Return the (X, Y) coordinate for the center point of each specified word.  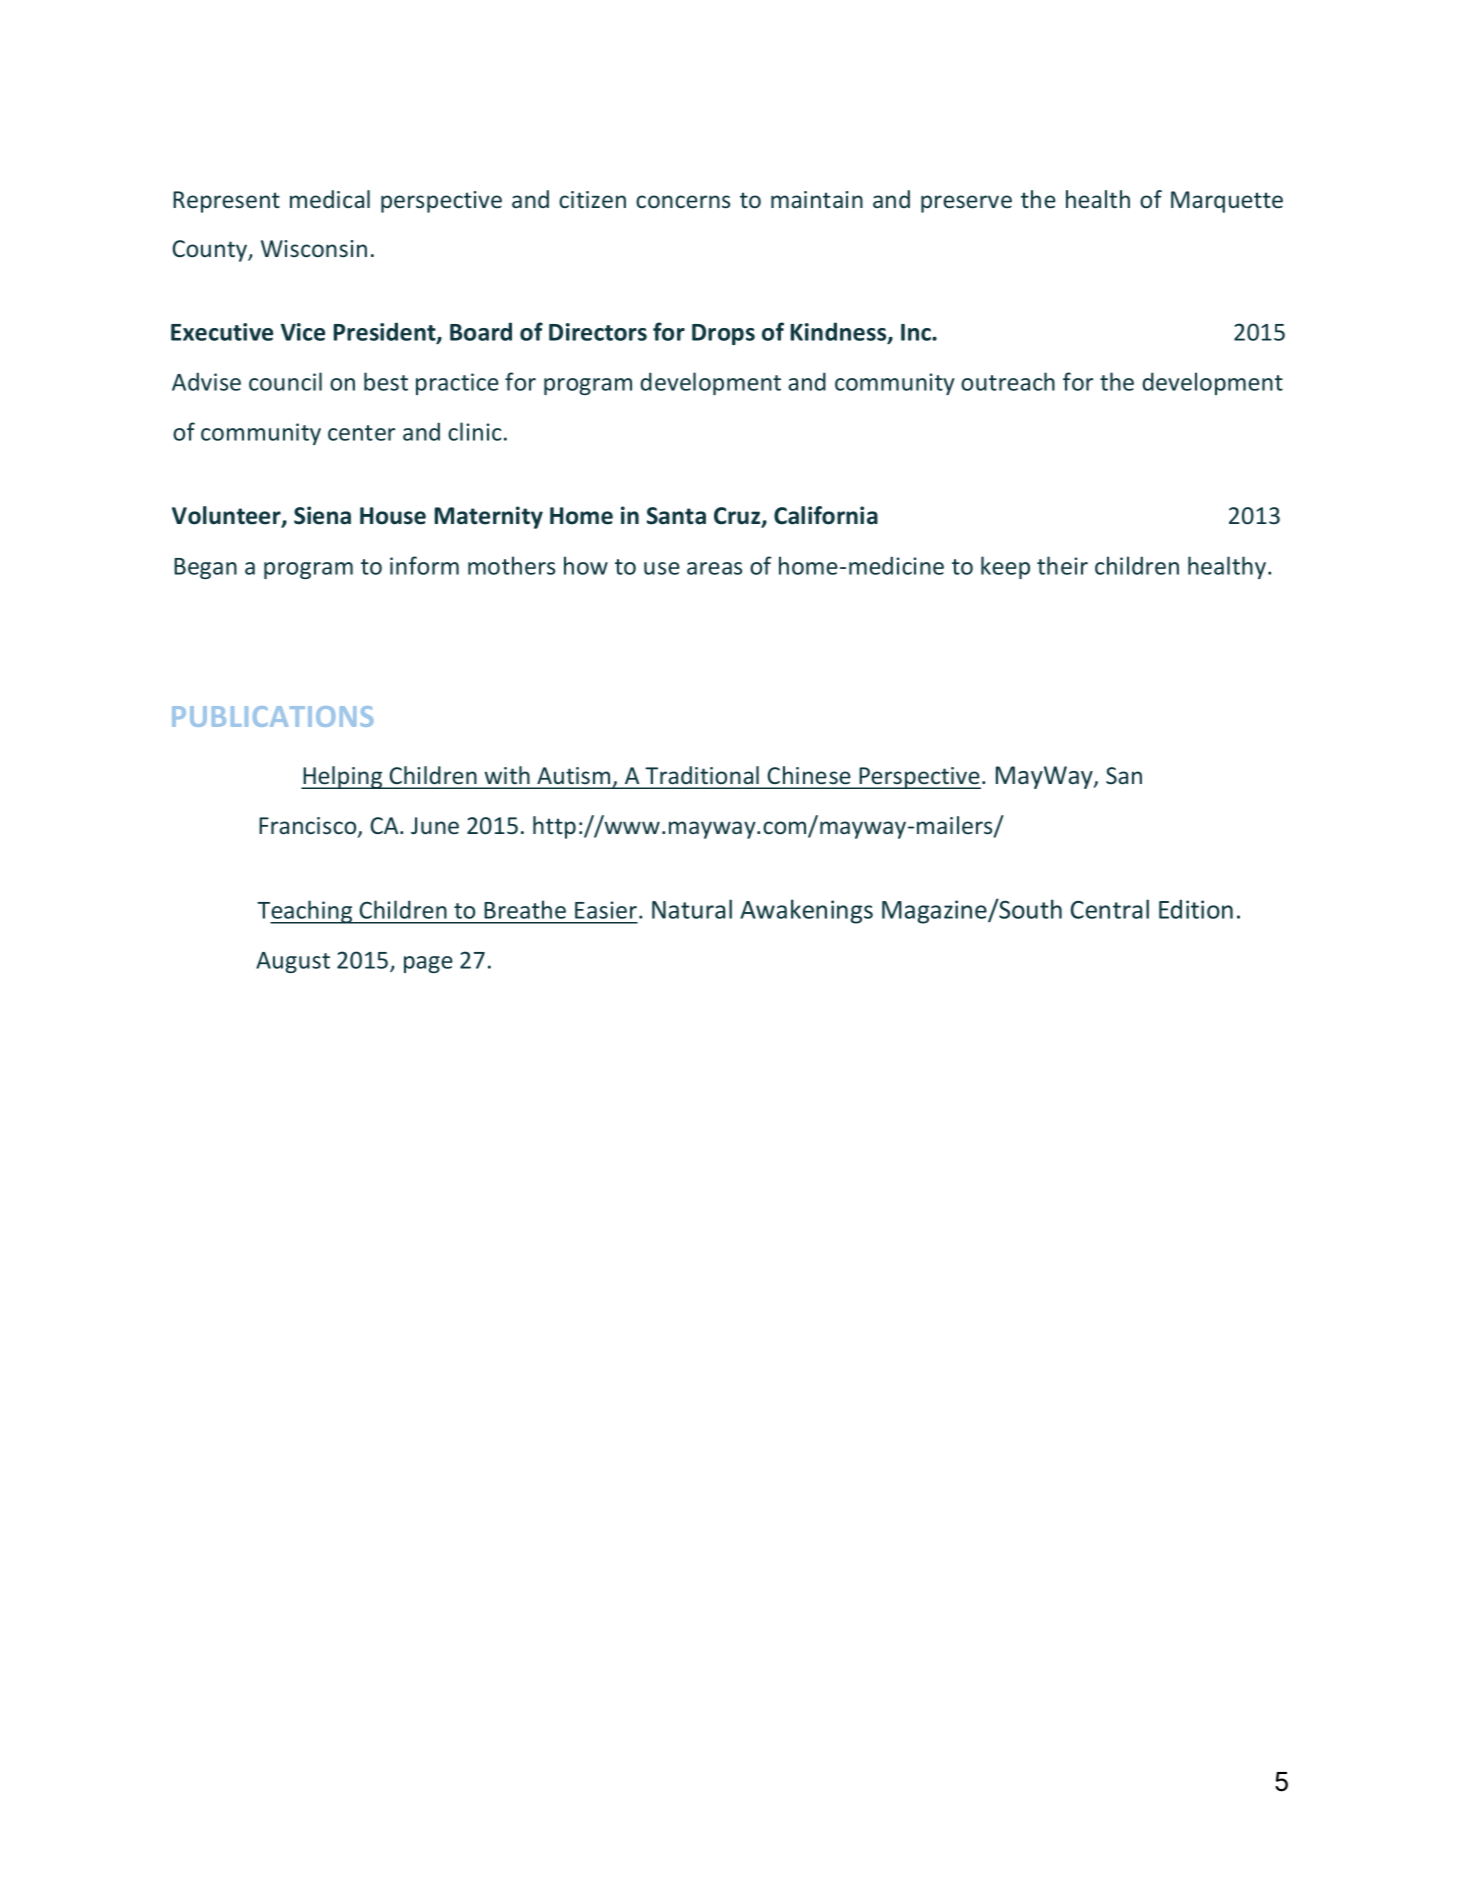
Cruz (738, 517)
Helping (343, 777)
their (1062, 565)
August (293, 962)
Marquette (1227, 202)
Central (1110, 909)
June (435, 825)
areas (714, 568)
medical (330, 199)
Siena (322, 515)
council (285, 381)
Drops (723, 334)
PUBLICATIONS (272, 716)
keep (1005, 567)
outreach (1008, 381)
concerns (683, 201)
